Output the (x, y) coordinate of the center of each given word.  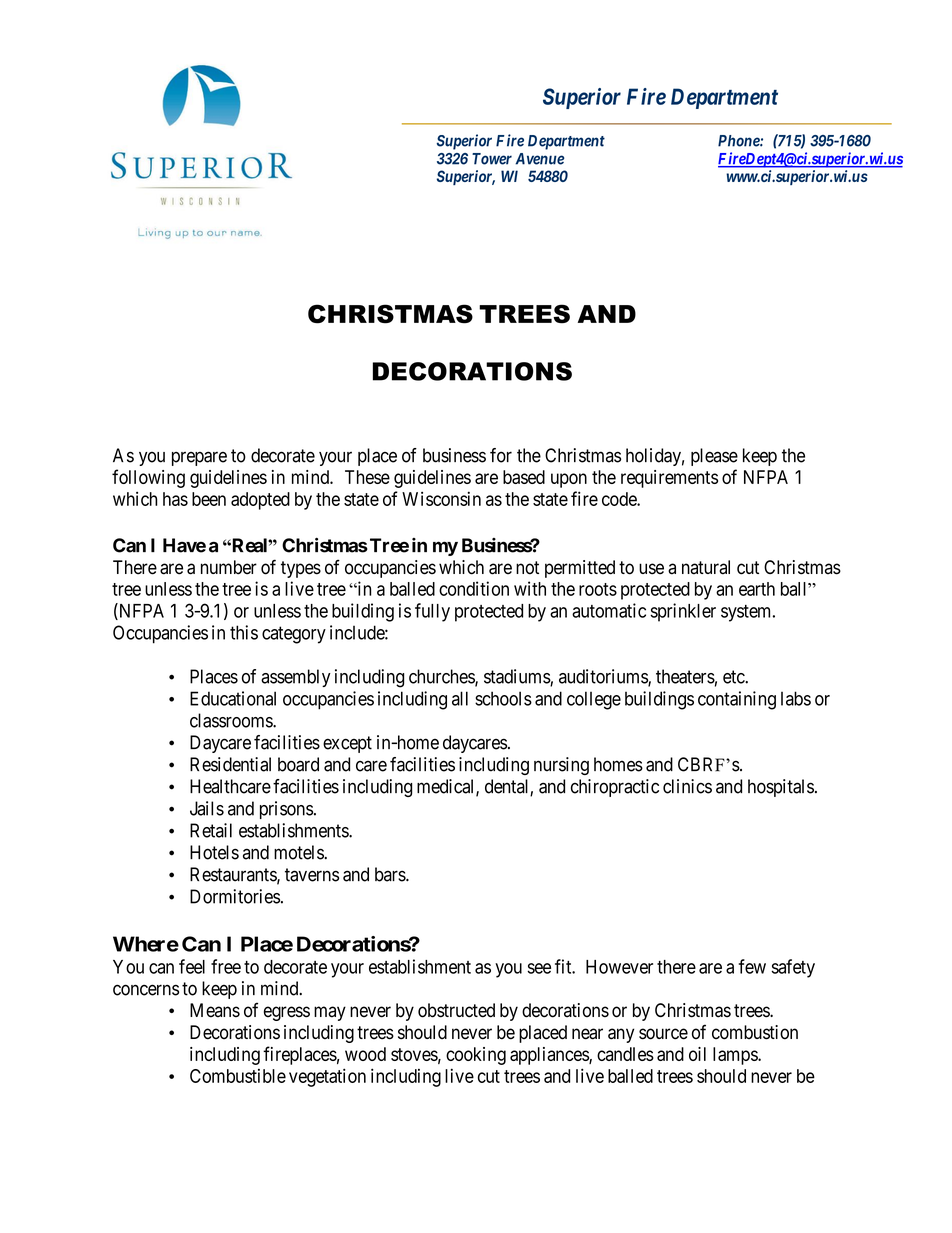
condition (474, 588)
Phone (739, 141)
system (747, 613)
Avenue (539, 159)
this (244, 632)
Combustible (238, 1076)
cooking (476, 1056)
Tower (492, 159)
